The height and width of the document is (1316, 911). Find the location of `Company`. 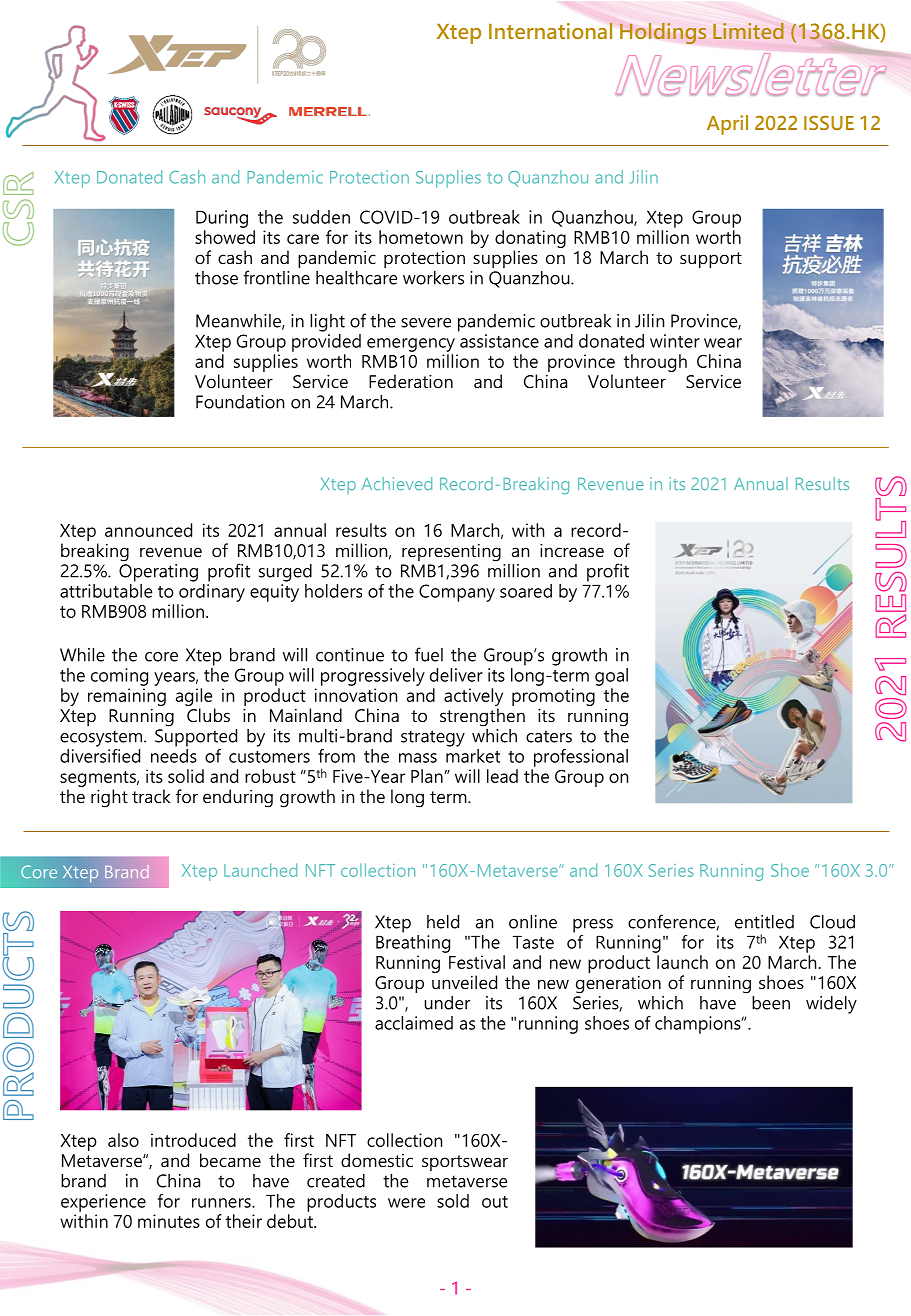

Company is located at coordinates (457, 593).
